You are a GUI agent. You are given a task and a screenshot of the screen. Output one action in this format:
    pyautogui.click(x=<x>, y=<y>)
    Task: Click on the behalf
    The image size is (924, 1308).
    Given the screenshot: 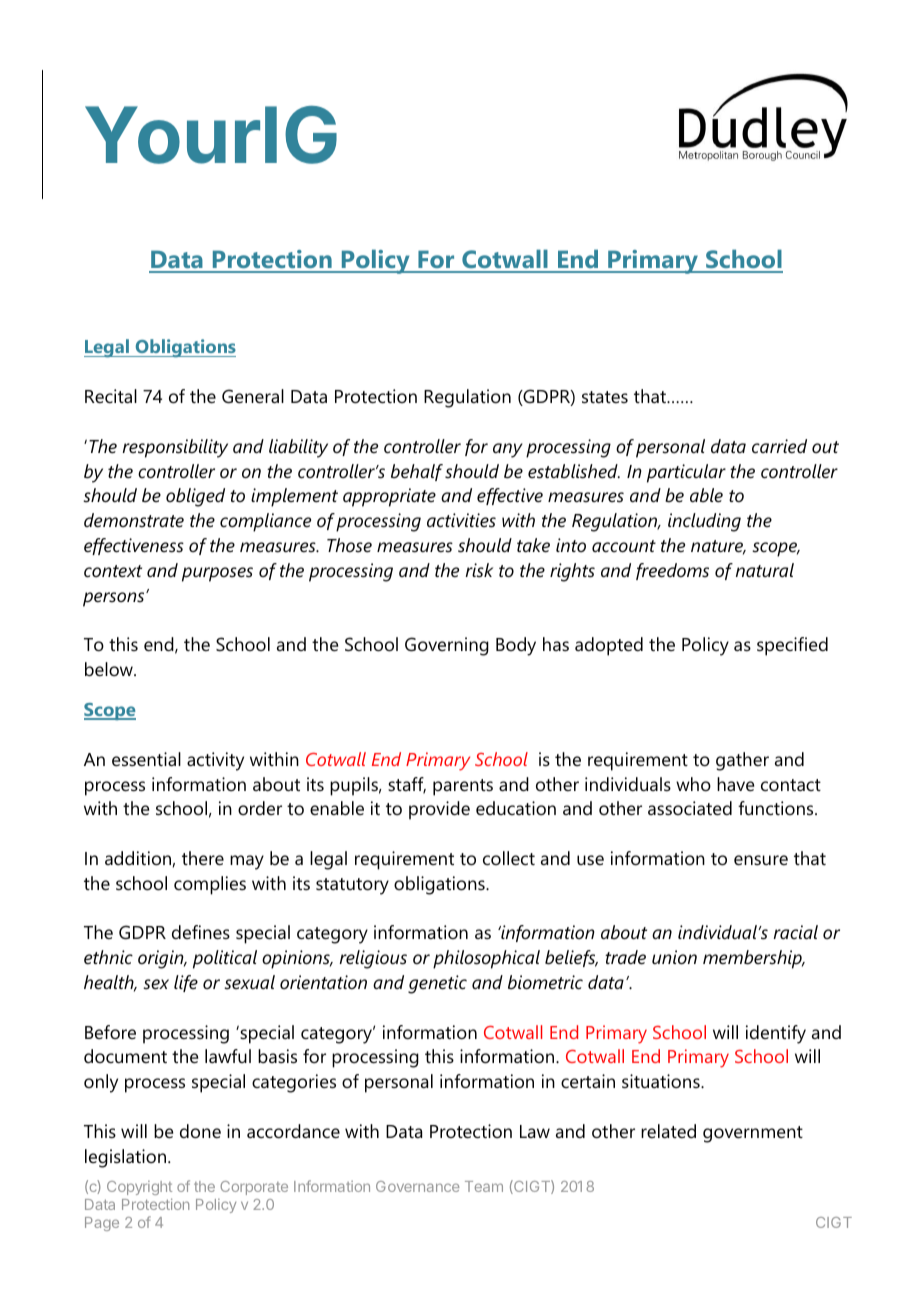 What is the action you would take?
    pyautogui.click(x=417, y=472)
